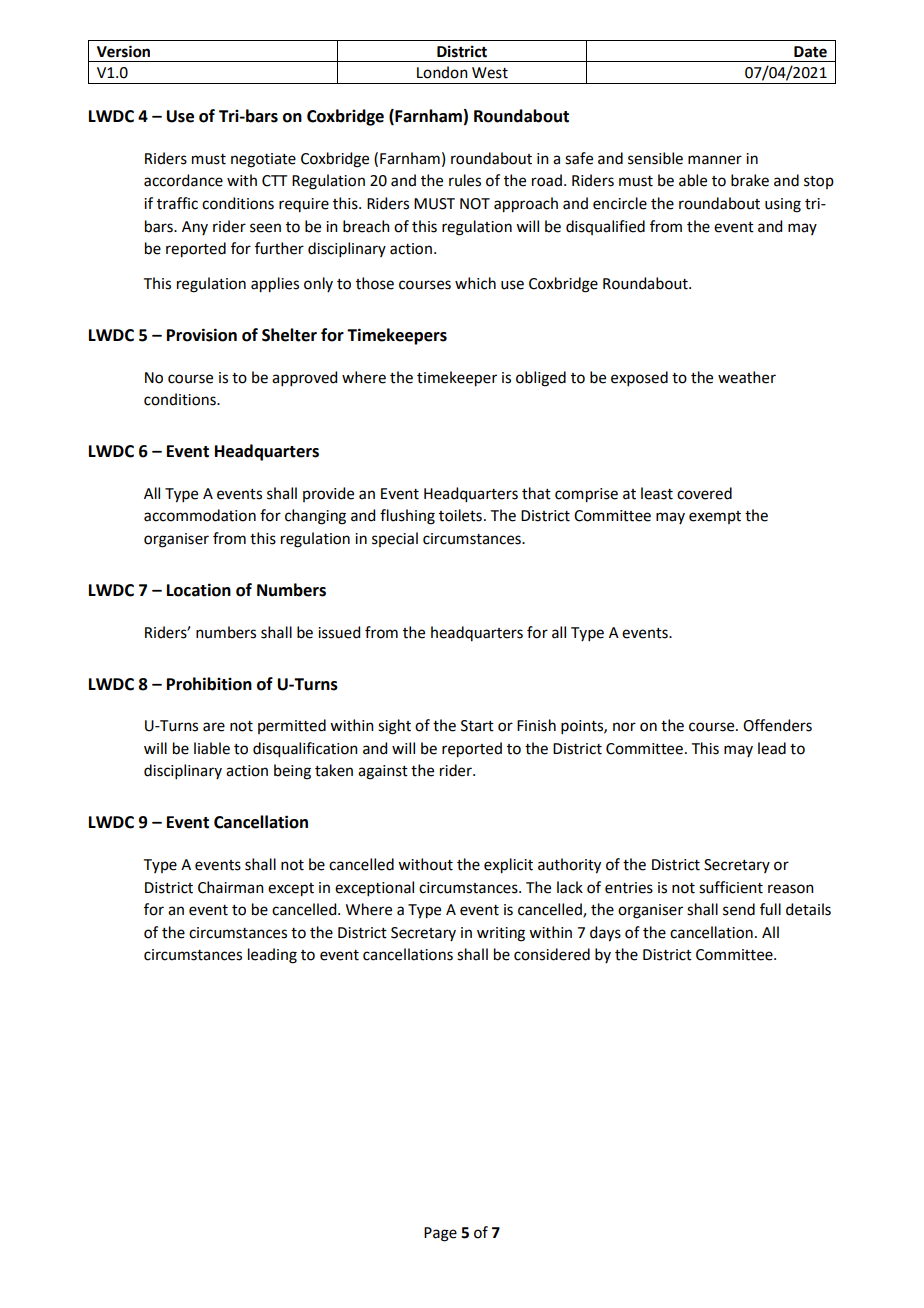 The image size is (924, 1308). What do you see at coordinates (605, 934) in the document?
I see `days` at bounding box center [605, 934].
